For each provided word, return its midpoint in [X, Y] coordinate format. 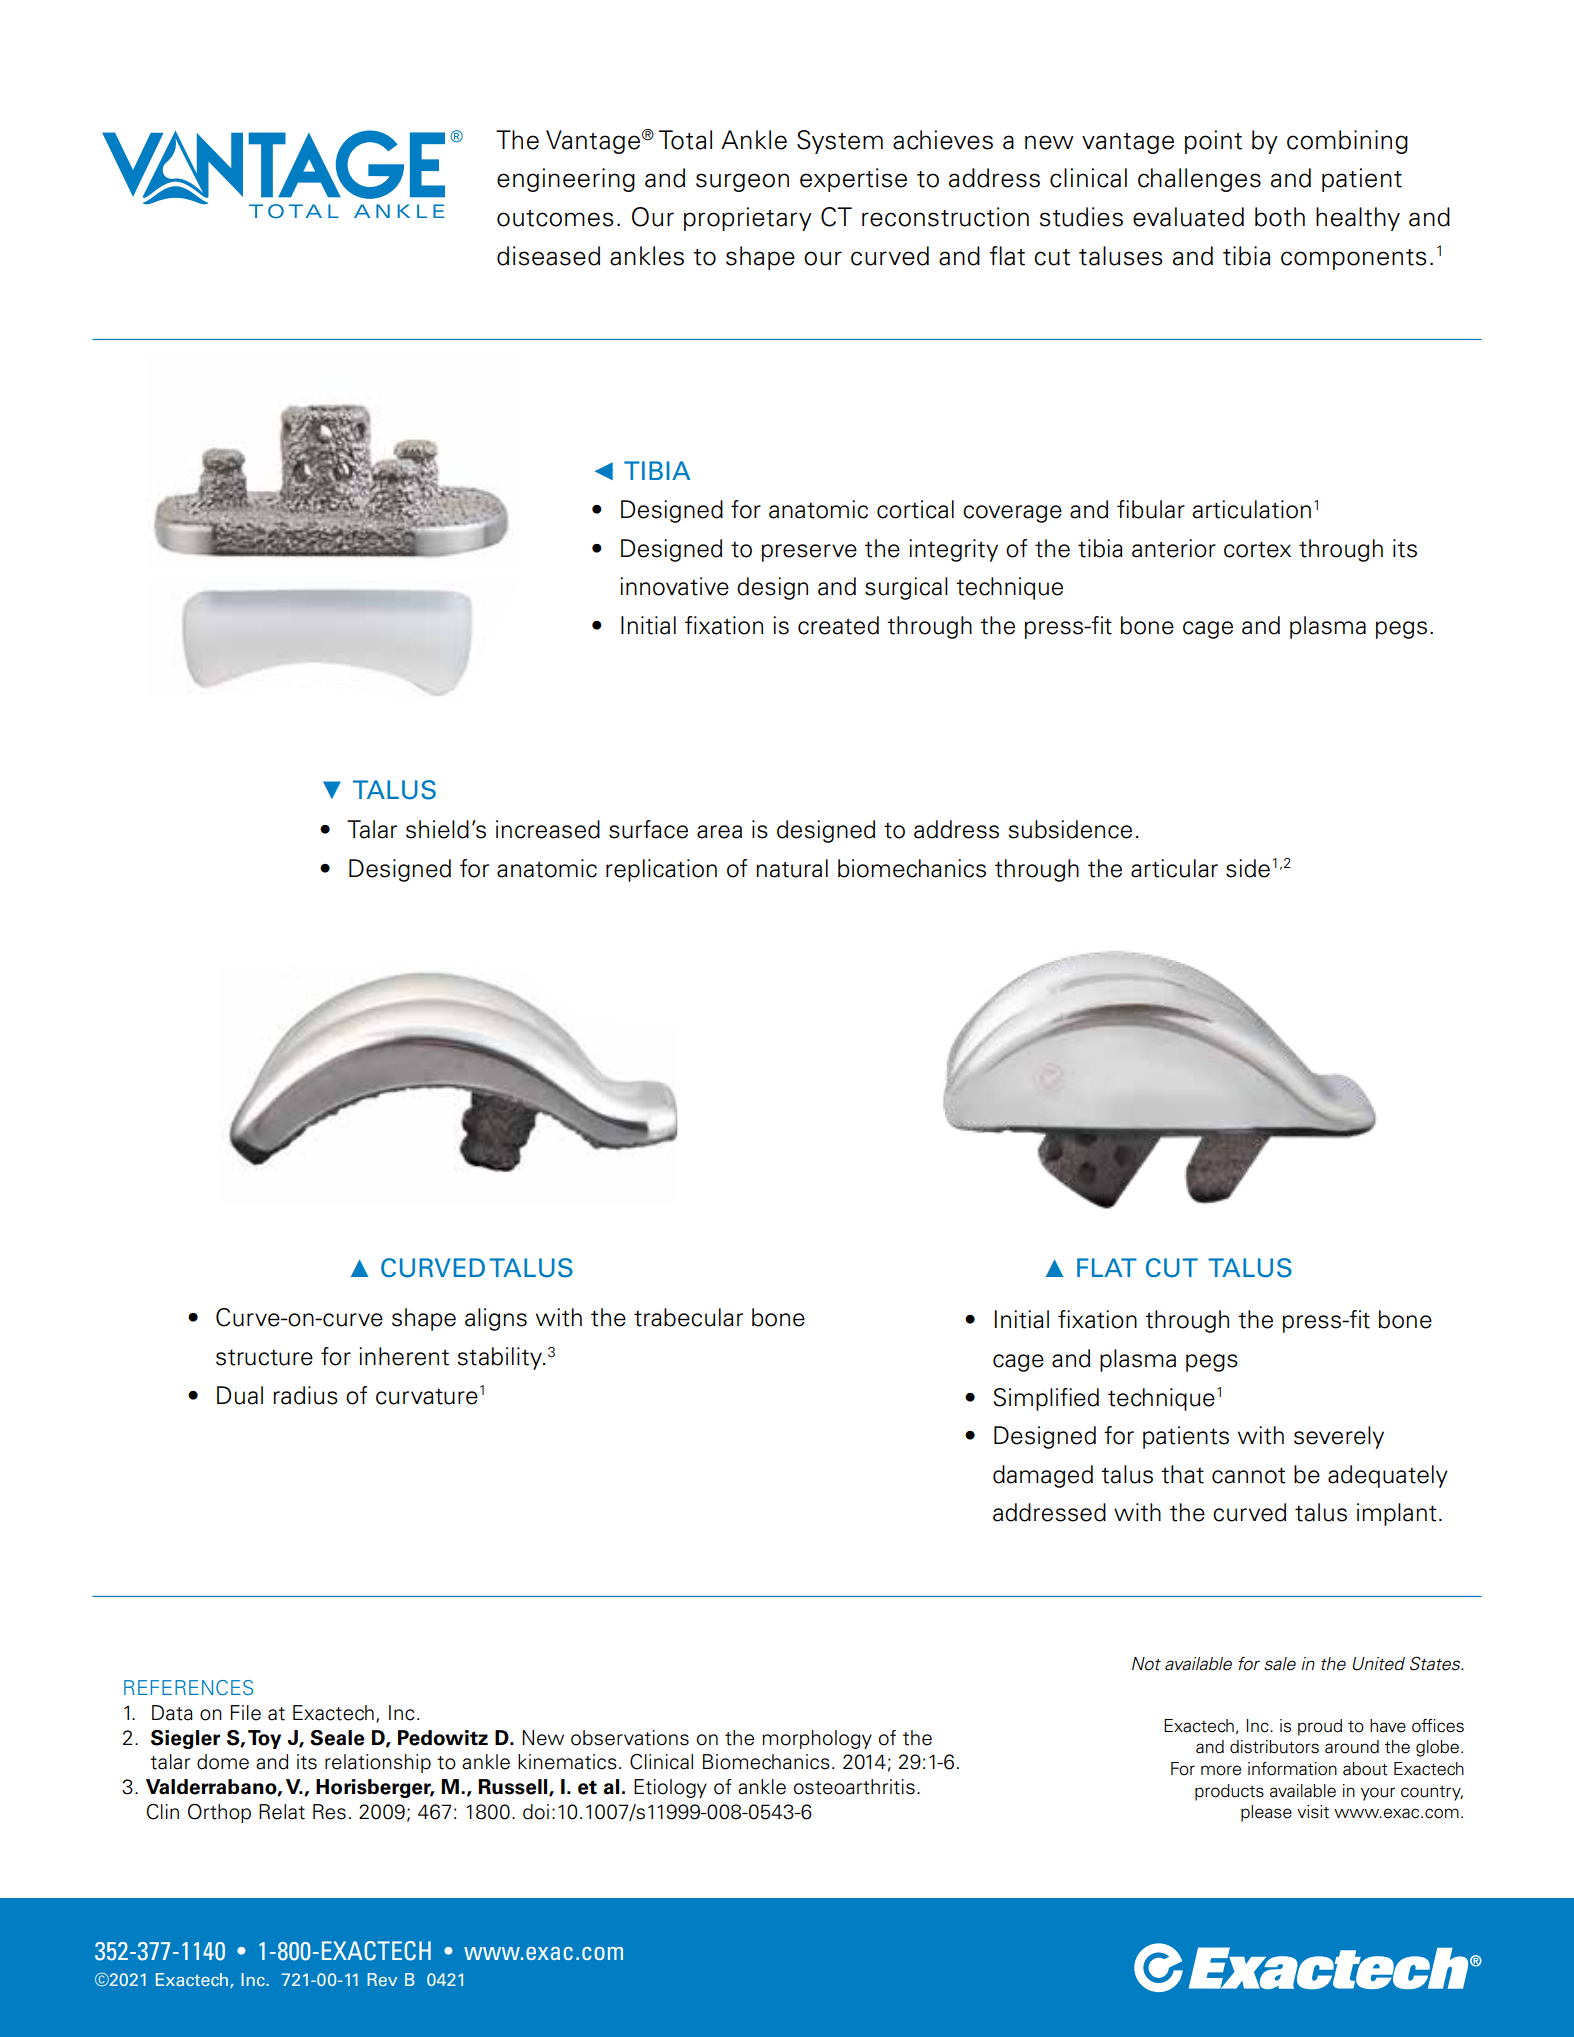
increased [548, 829]
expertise [853, 180]
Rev [382, 1979]
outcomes [555, 218]
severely [1339, 1437]
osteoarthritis [854, 1787]
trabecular [688, 1317]
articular [1174, 868]
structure [264, 1357]
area [719, 832]
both [1280, 217]
